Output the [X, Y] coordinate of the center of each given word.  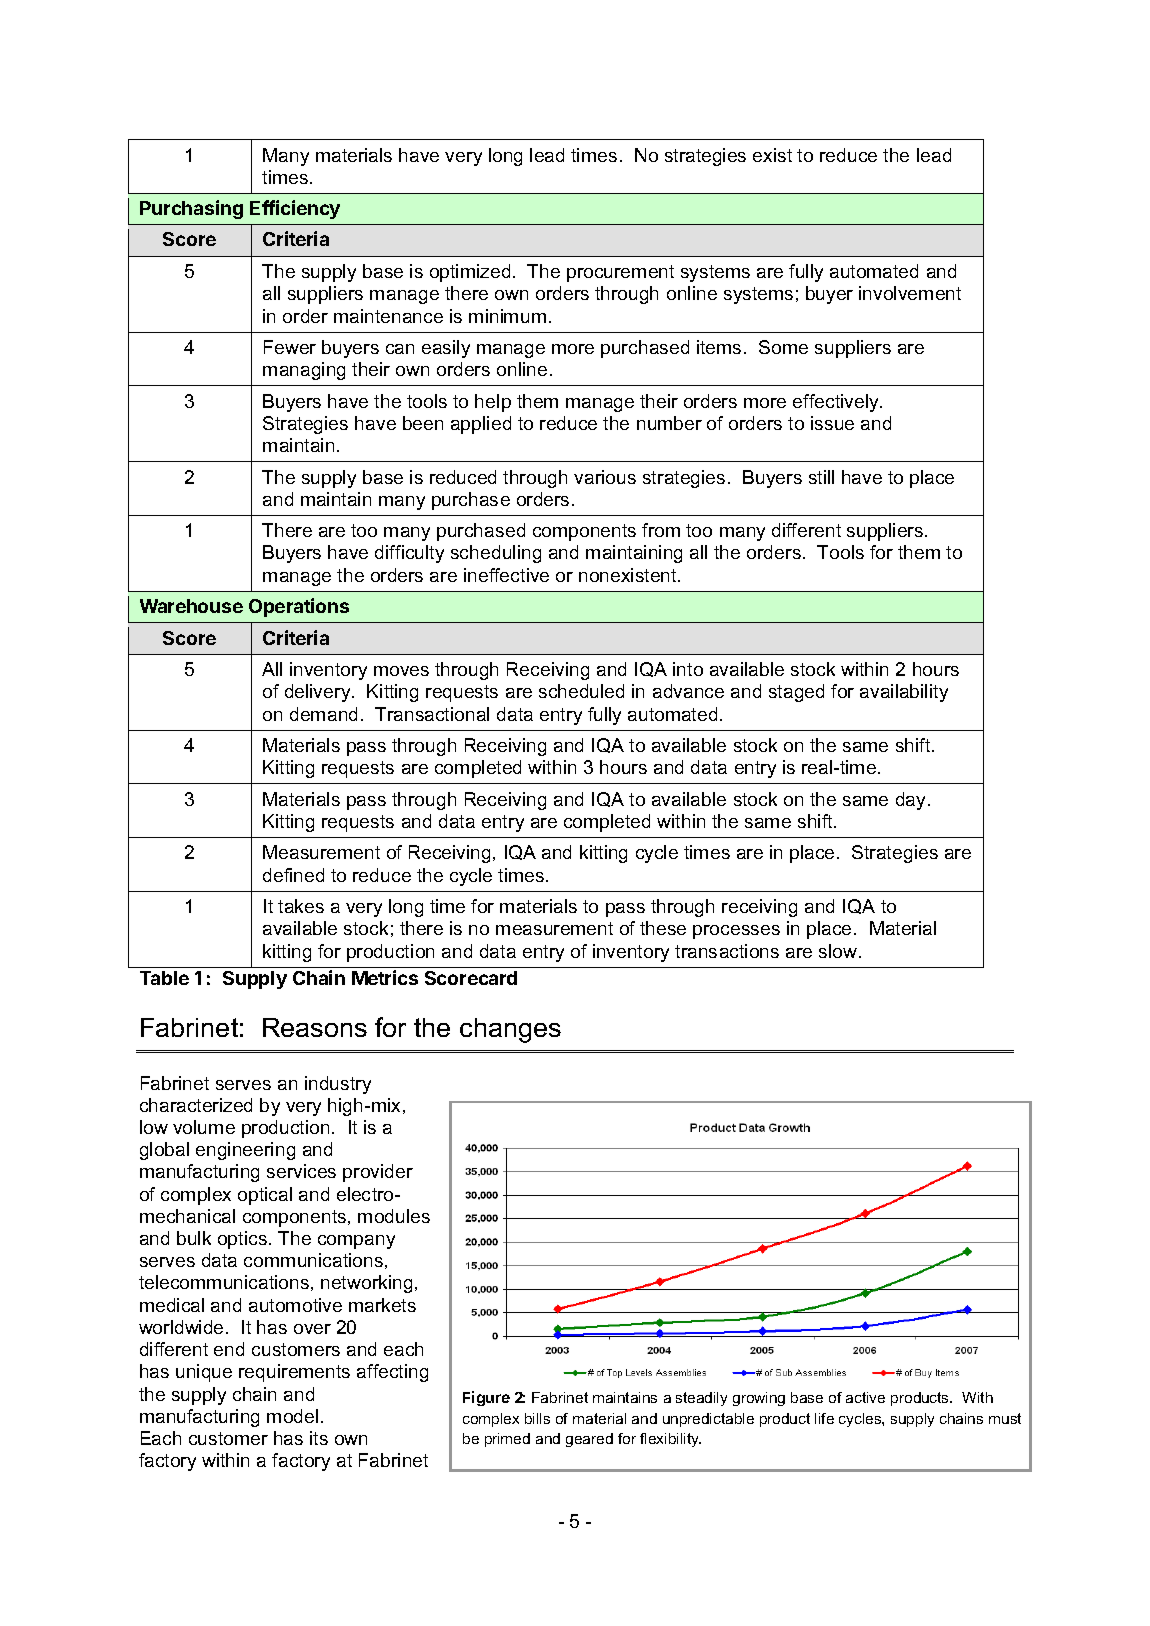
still [821, 477]
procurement [620, 273]
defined [293, 875]
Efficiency [295, 209]
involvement [910, 293]
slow [839, 951]
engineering [245, 1151]
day [912, 801]
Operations [299, 607]
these [663, 928]
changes [510, 1030]
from [661, 530]
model [292, 1416]
